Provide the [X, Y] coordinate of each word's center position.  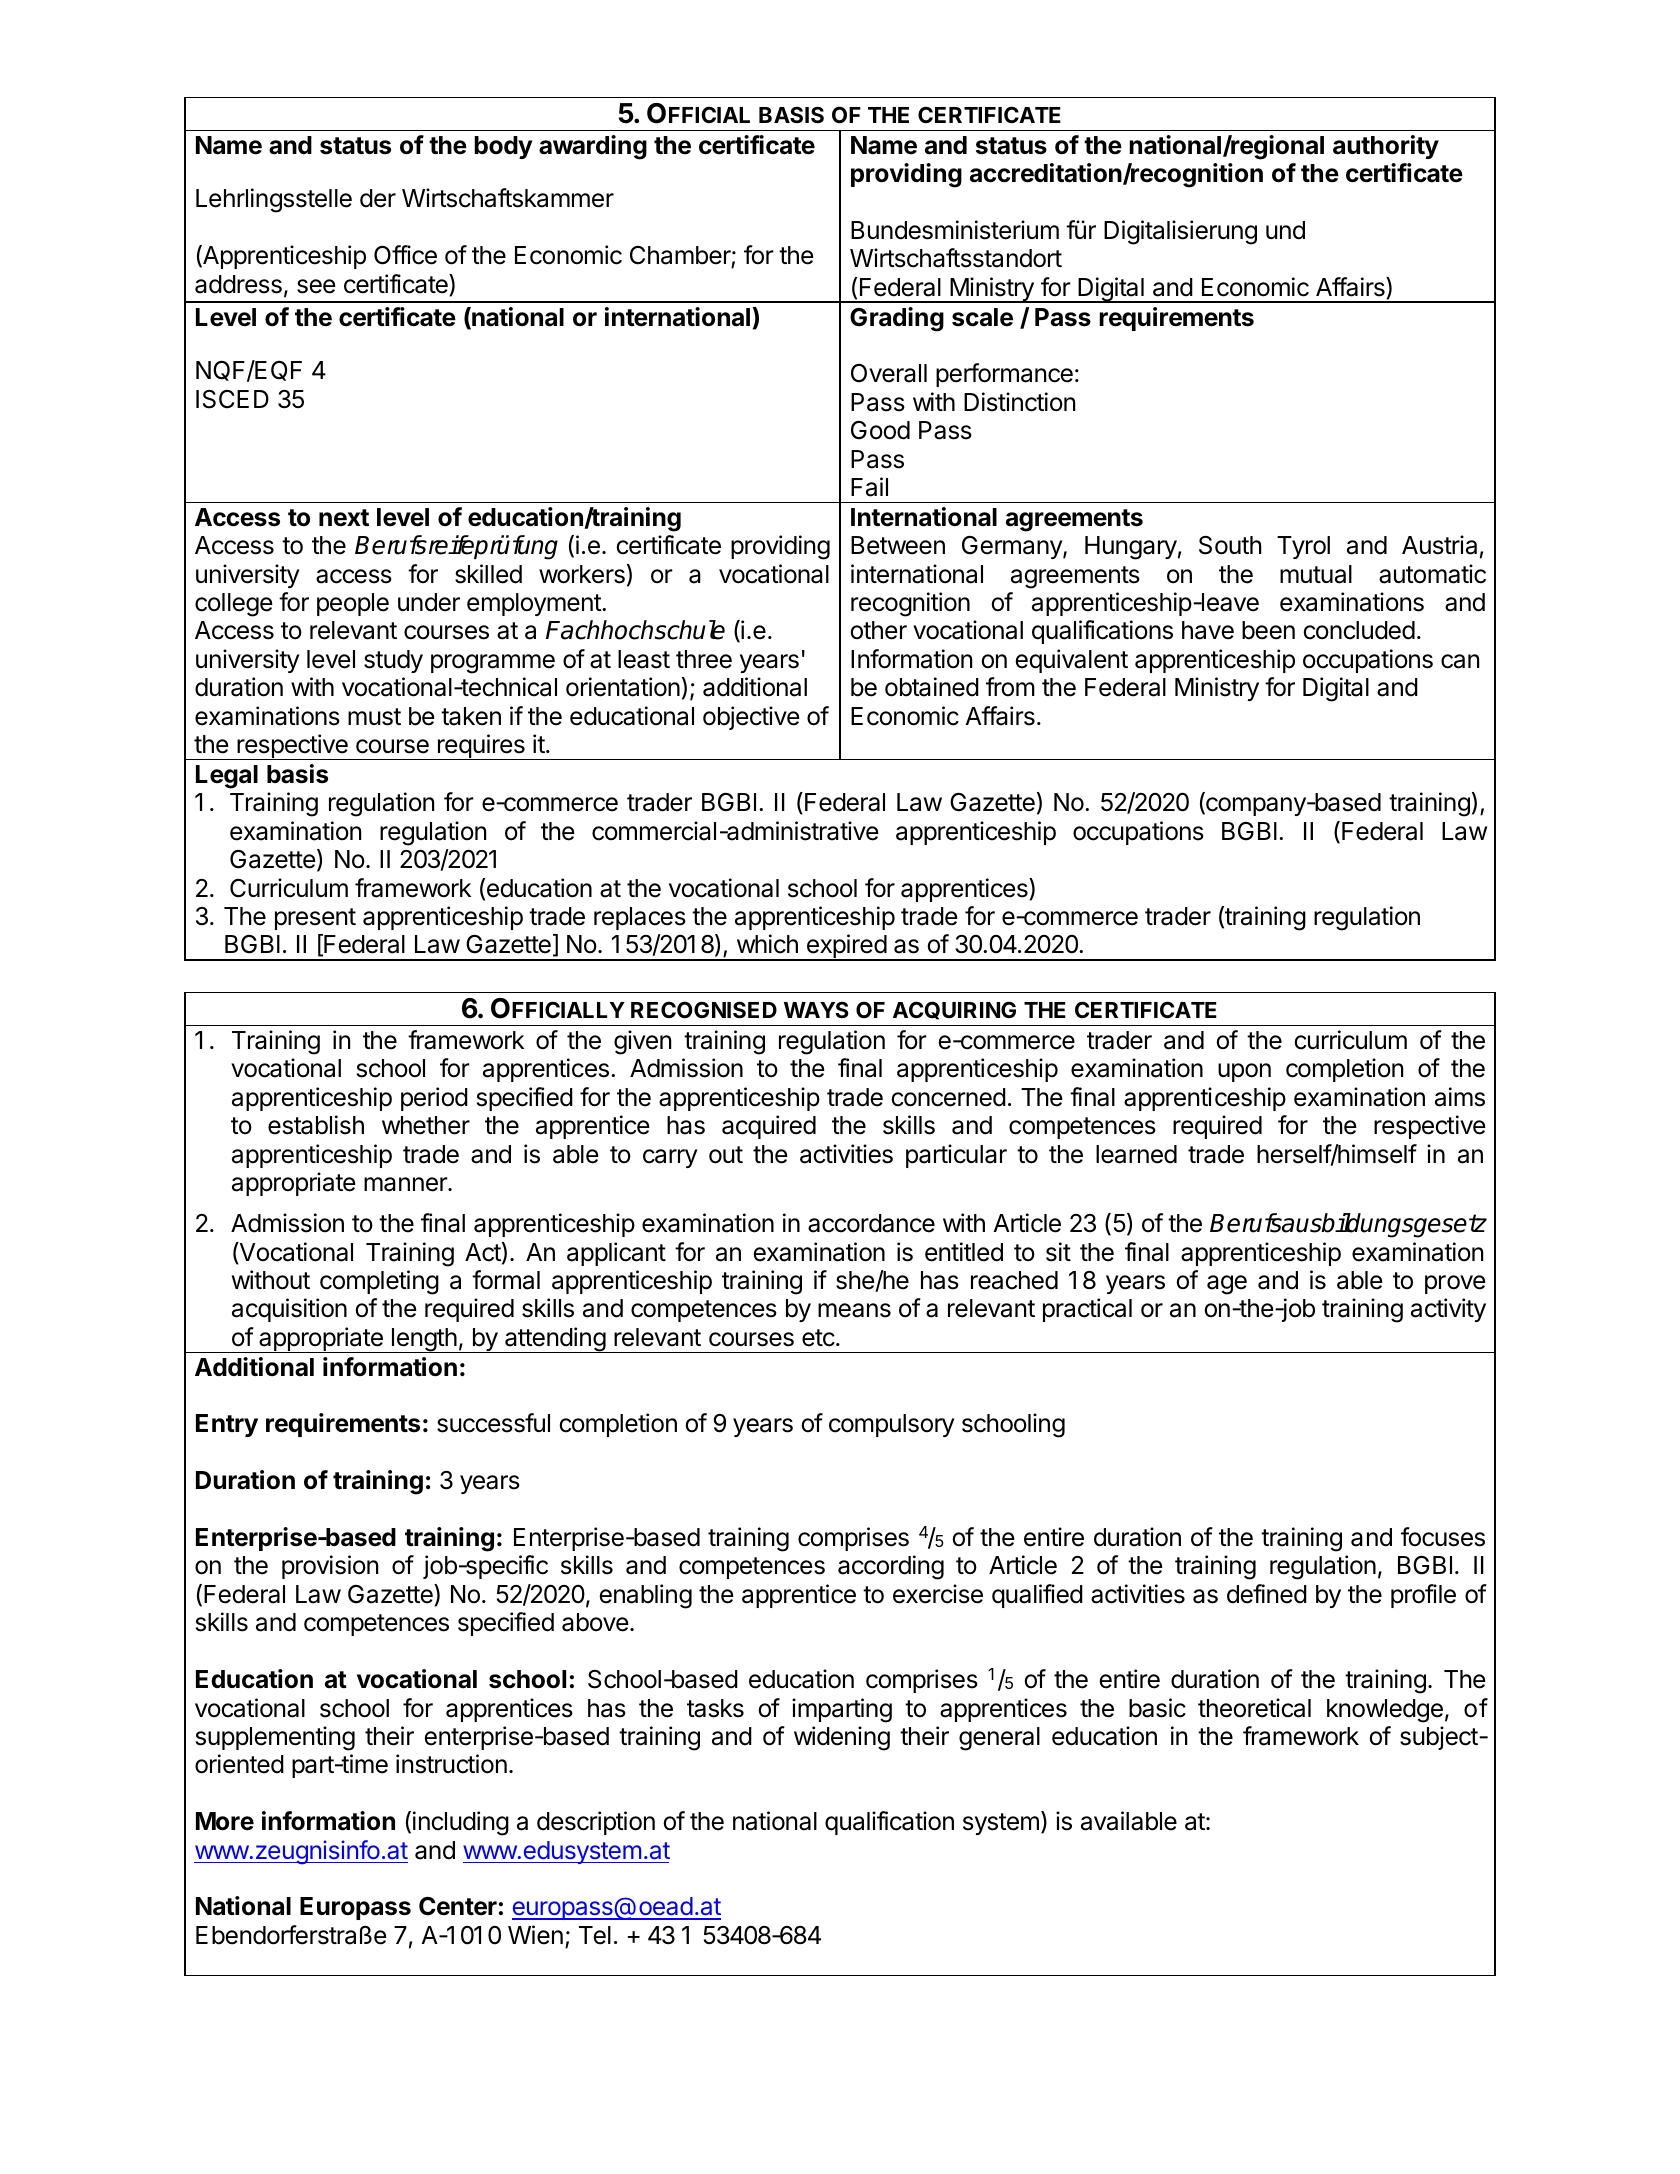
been [1268, 630]
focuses [1443, 1537]
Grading [897, 319]
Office [405, 255]
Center [458, 1906]
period [434, 1099]
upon [1244, 1072]
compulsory [891, 1425]
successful [493, 1423]
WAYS [816, 1009]
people [353, 604]
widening [842, 1738]
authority [1386, 147]
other [878, 630]
